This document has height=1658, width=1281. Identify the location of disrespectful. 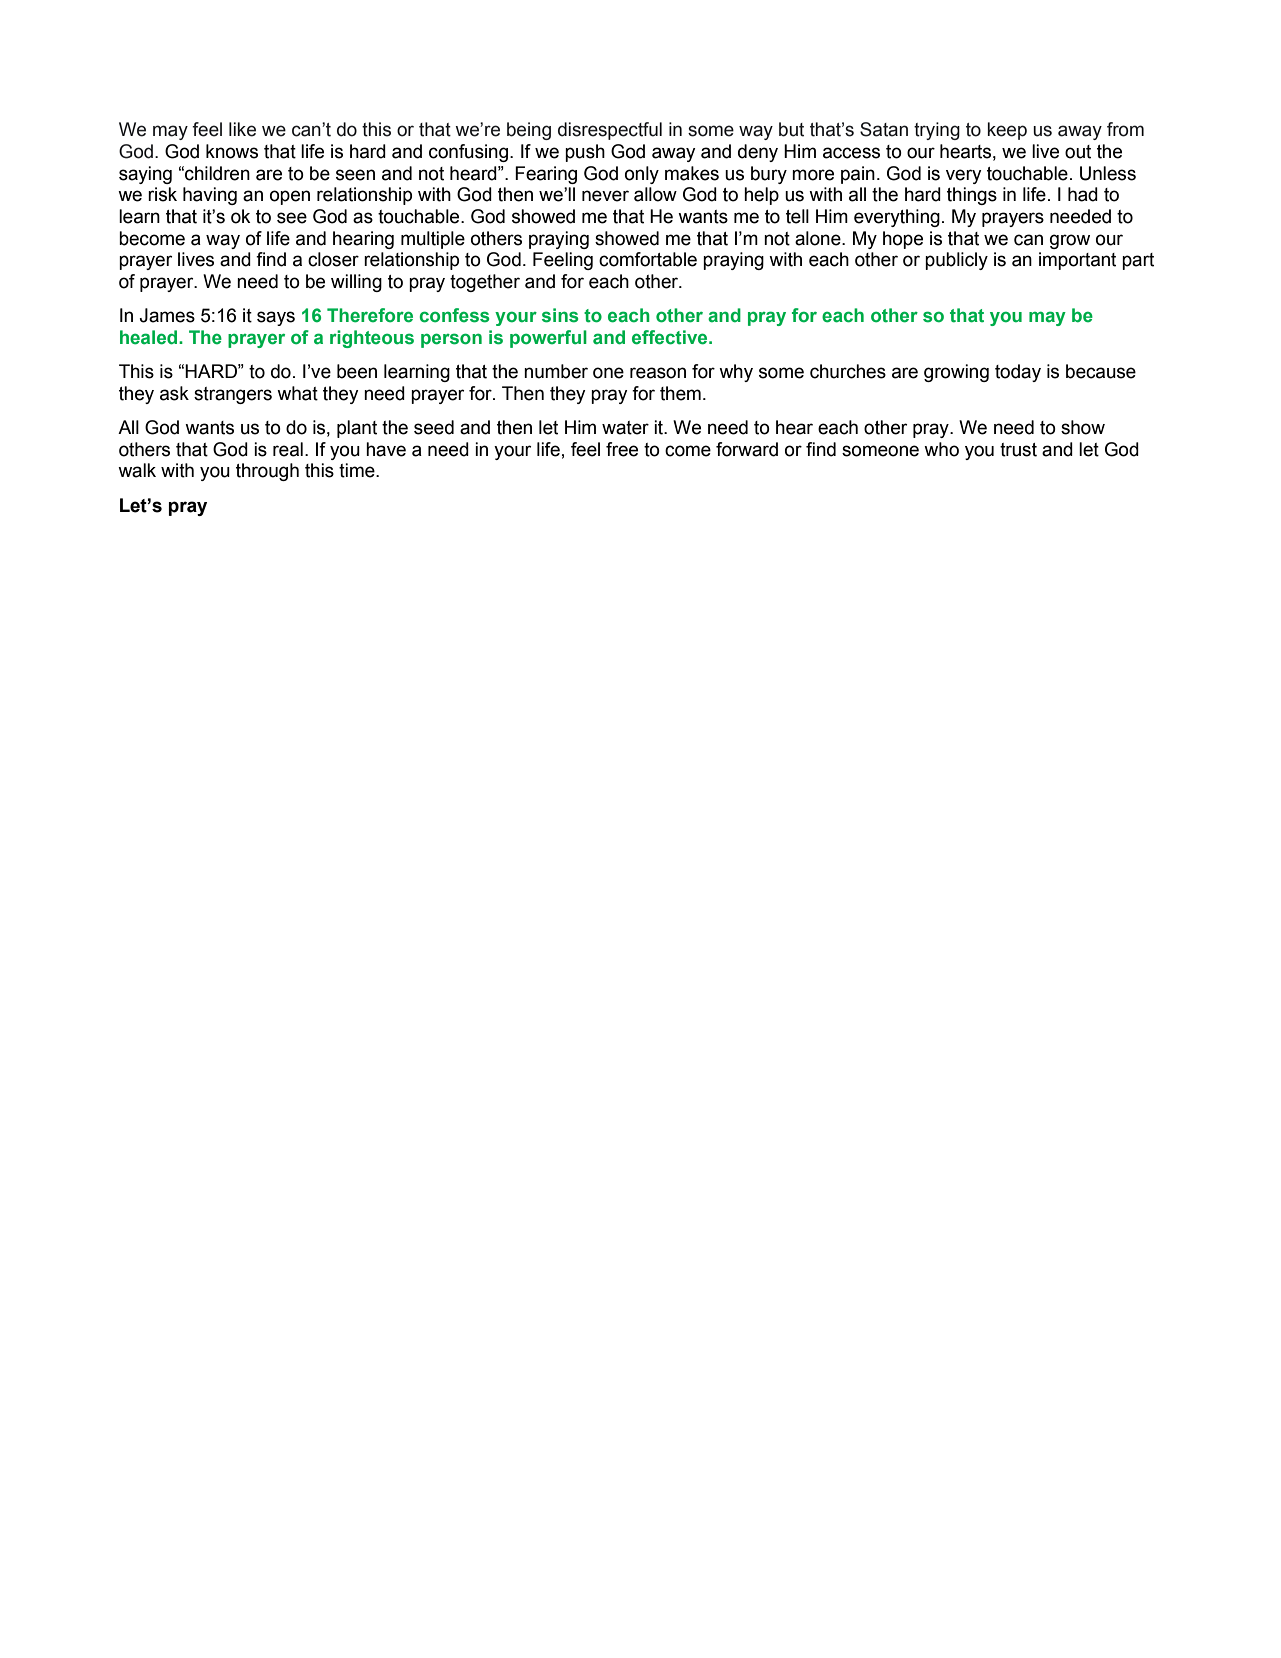
(610, 131).
